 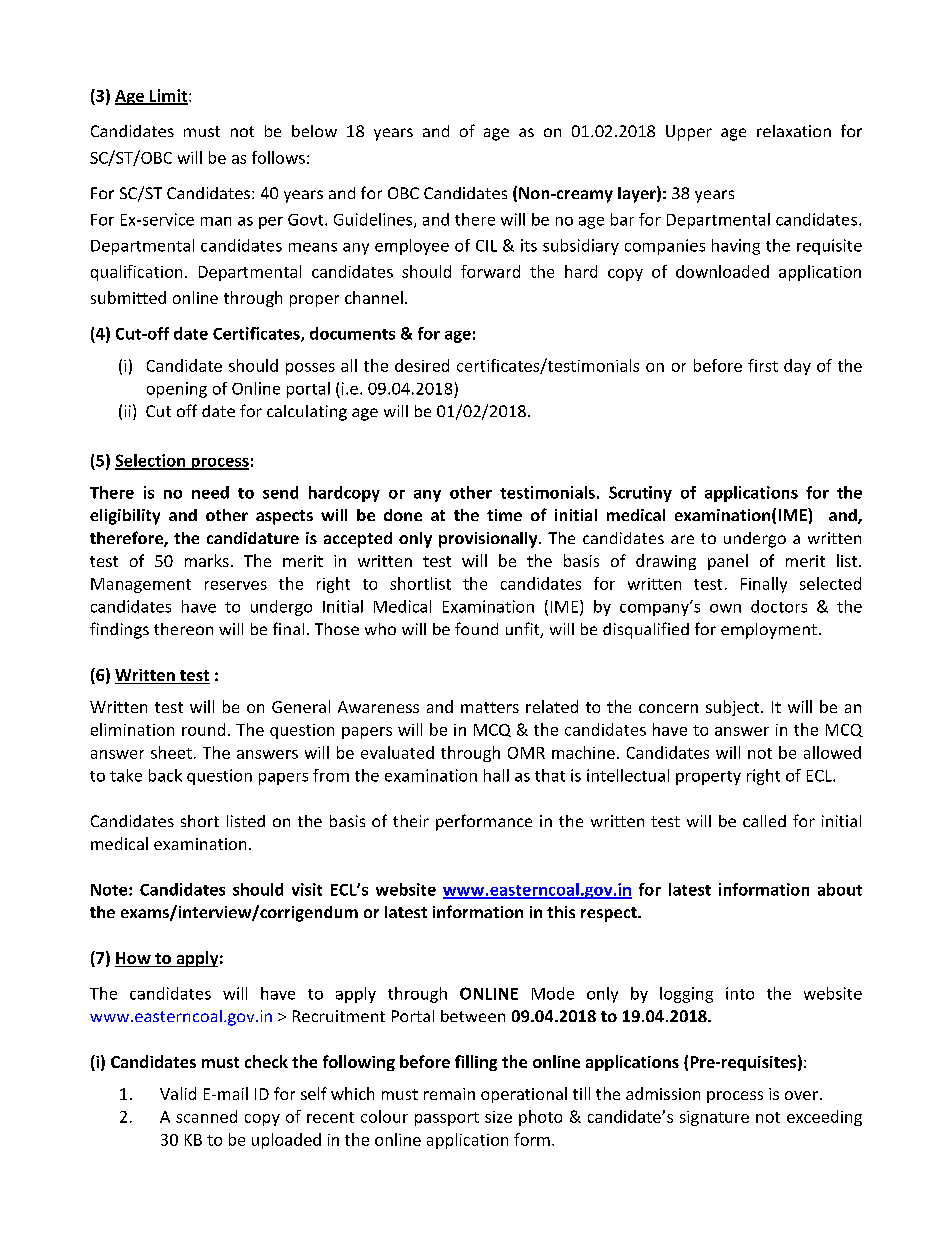 What do you see at coordinates (314, 131) in the screenshot?
I see `below` at bounding box center [314, 131].
